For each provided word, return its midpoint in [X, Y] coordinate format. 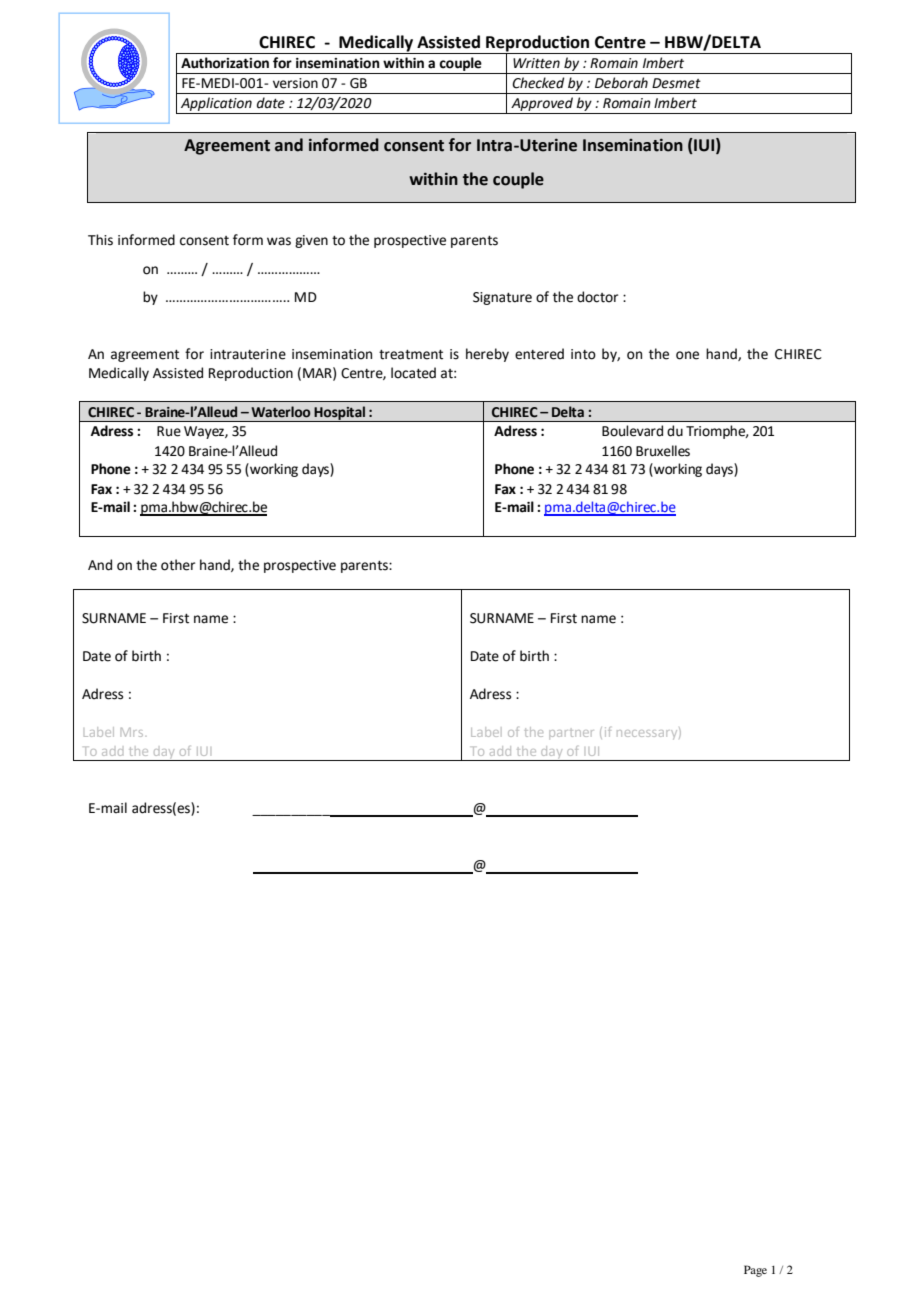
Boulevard [632, 431]
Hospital [339, 414]
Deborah [621, 83]
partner [571, 734]
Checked [538, 83]
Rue [169, 431]
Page [755, 1271]
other [178, 565]
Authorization [225, 63]
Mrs [132, 732]
